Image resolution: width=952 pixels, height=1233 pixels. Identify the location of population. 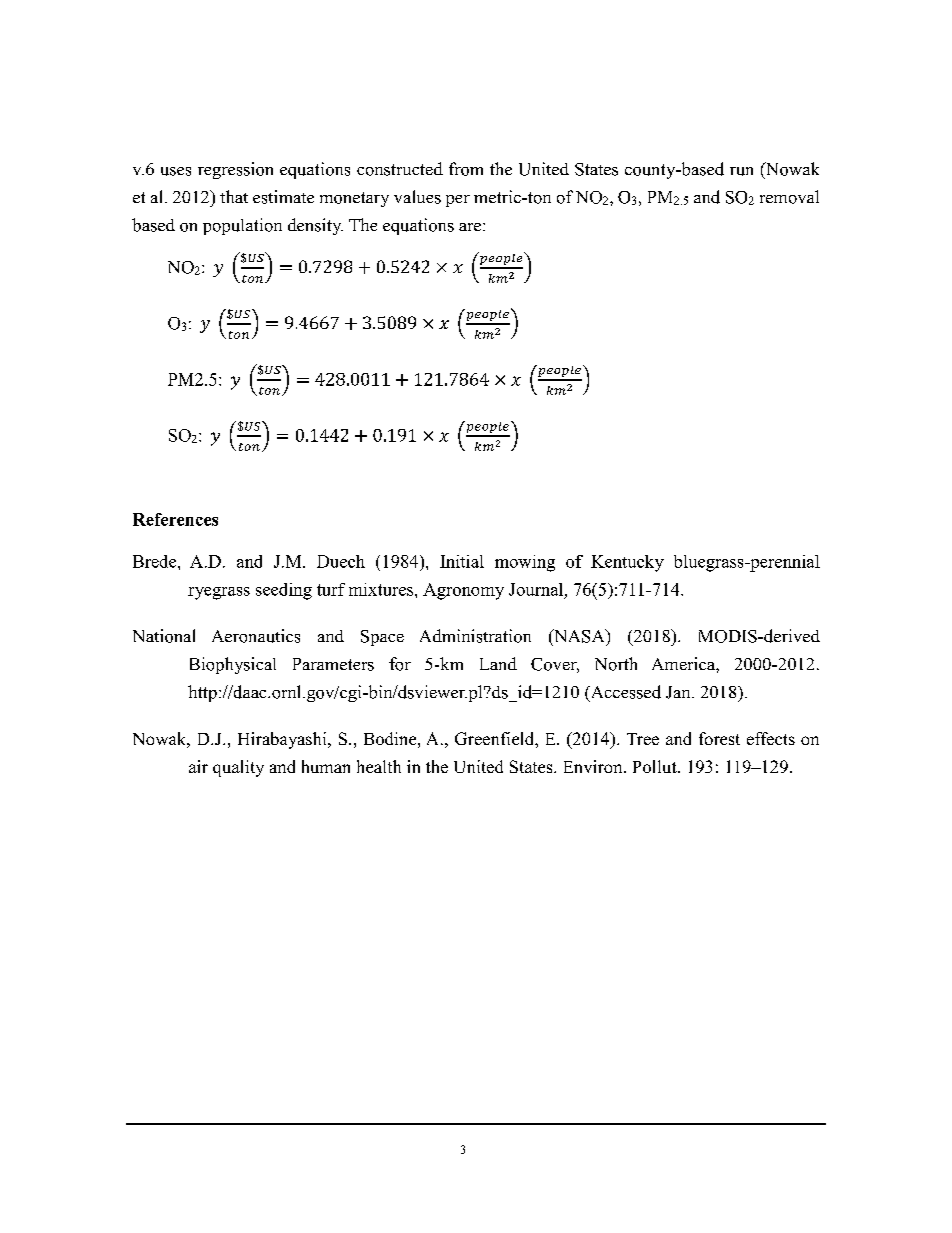
(242, 226).
